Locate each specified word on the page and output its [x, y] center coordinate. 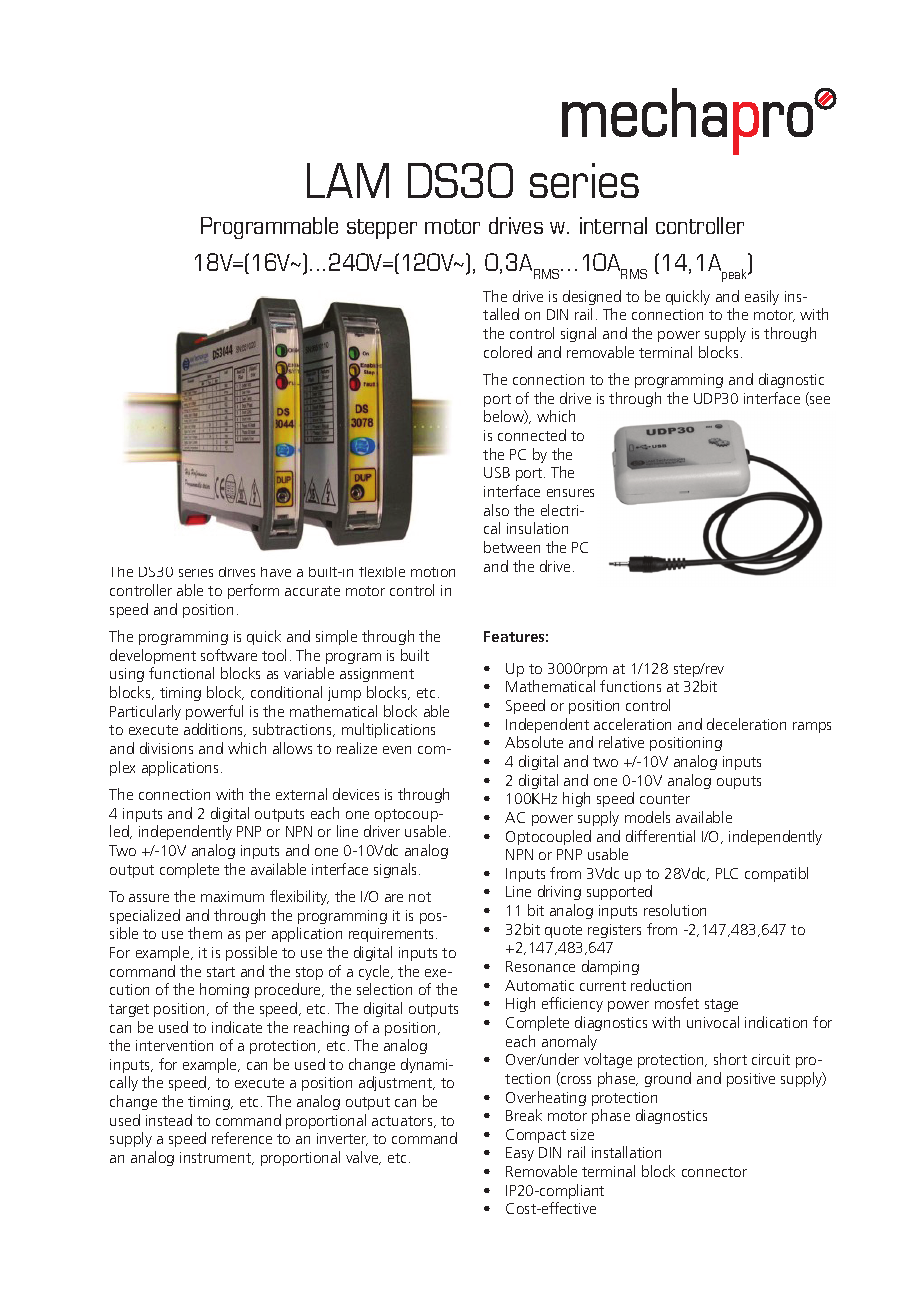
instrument [217, 1158]
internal [613, 225]
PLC [727, 873]
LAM [348, 180]
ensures [570, 493]
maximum [232, 896]
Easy [520, 1154]
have [276, 572]
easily [762, 297]
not [420, 897]
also [496, 510]
